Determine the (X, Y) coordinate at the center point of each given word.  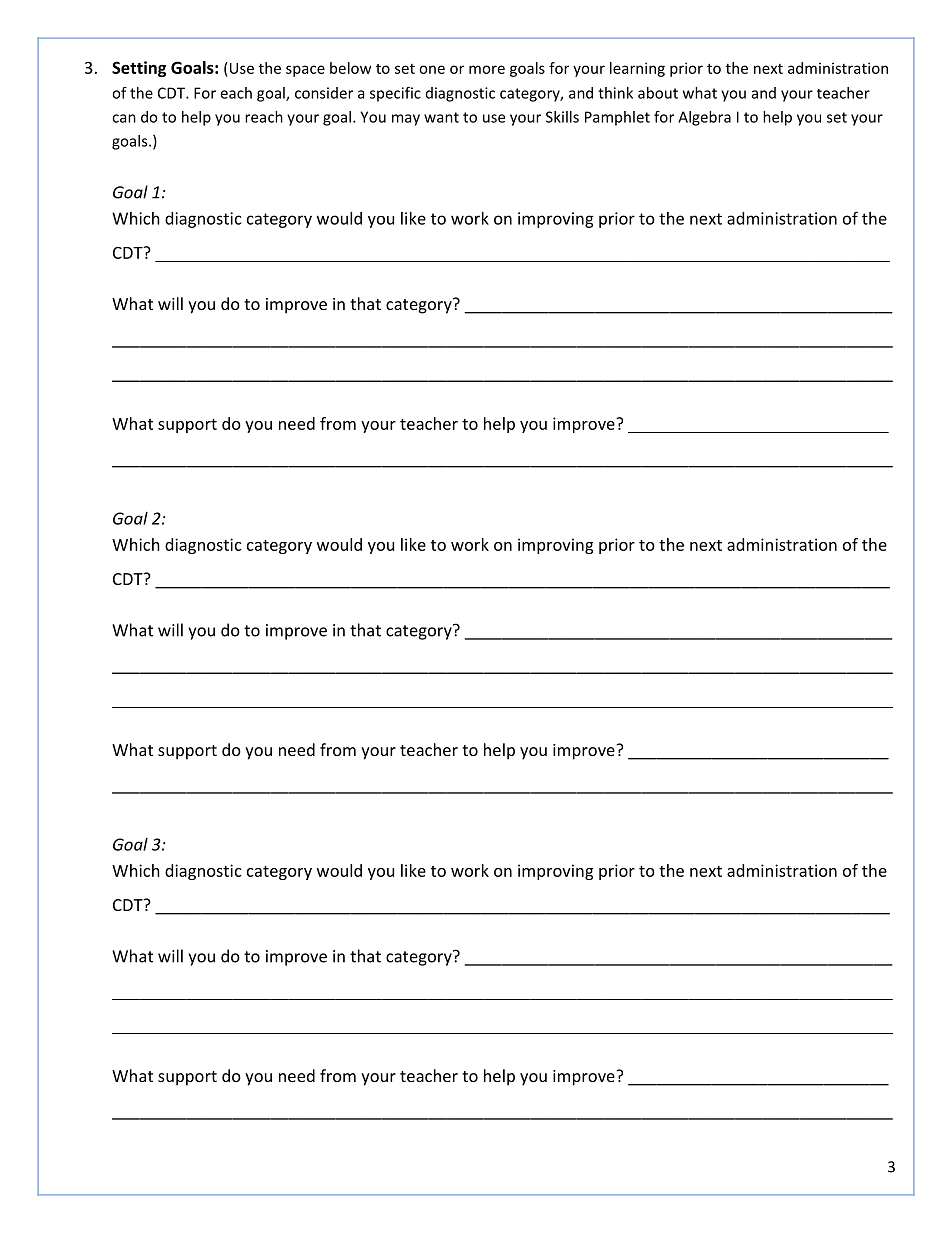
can (124, 118)
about (658, 93)
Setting (139, 69)
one (432, 69)
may (406, 120)
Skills (562, 117)
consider (324, 93)
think (615, 93)
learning (637, 69)
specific (395, 94)
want (441, 117)
